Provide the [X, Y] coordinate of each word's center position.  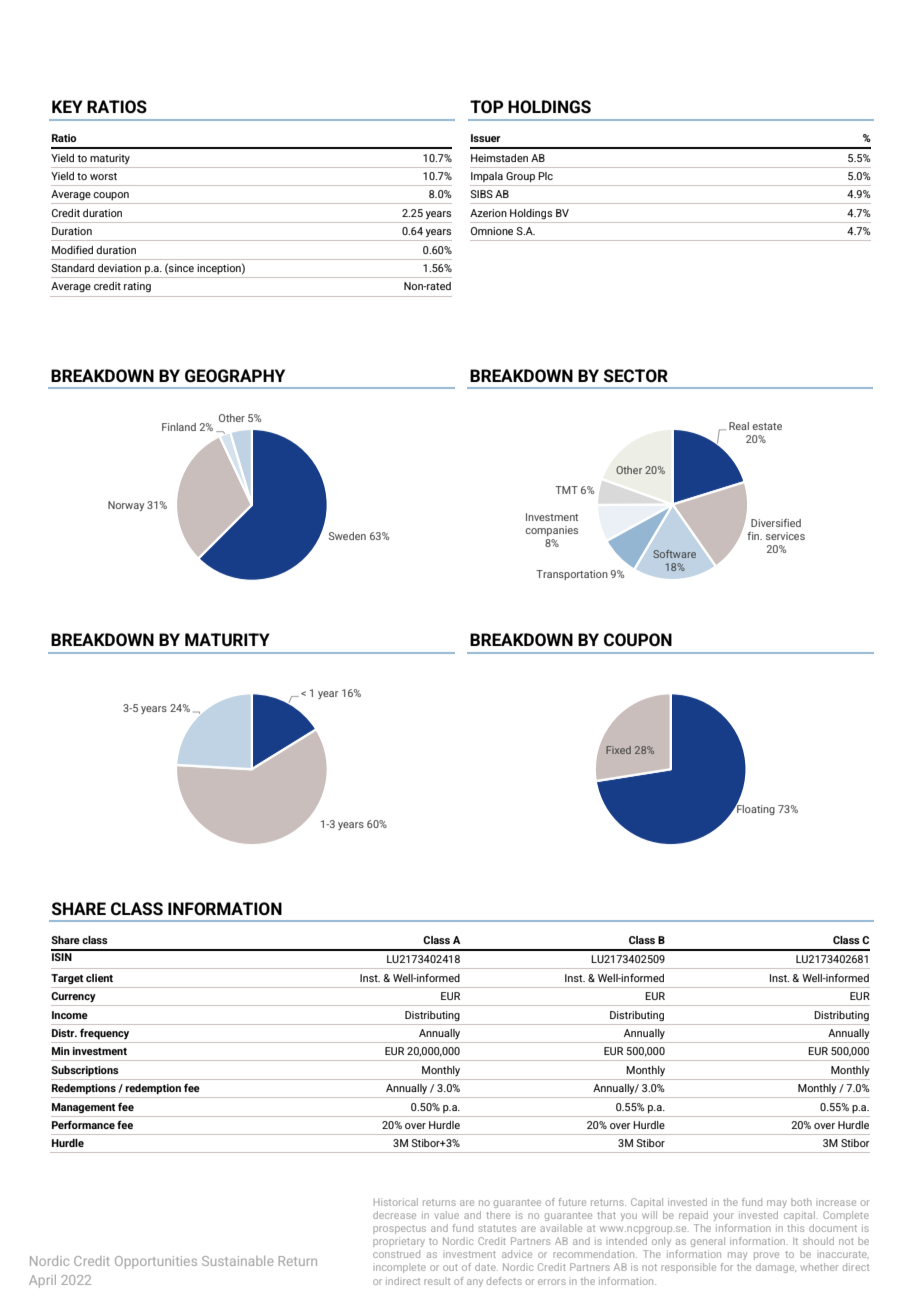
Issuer [486, 138]
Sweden [347, 536]
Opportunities [156, 1262]
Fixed [618, 750]
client [99, 978]
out [450, 1267]
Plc [545, 176]
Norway [126, 506]
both [801, 1202]
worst [103, 176]
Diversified [776, 523]
